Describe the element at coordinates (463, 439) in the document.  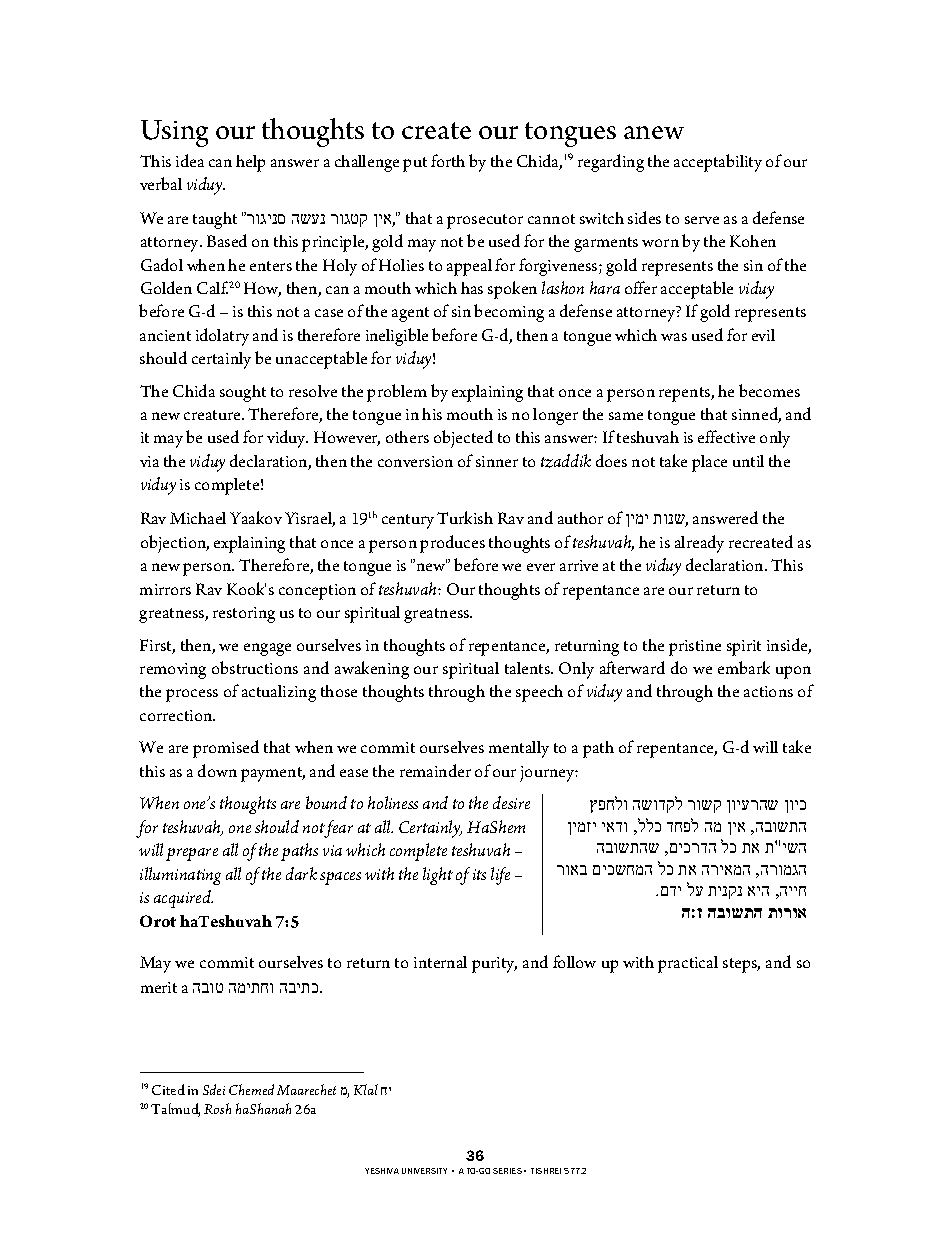
I see `objected` at that location.
